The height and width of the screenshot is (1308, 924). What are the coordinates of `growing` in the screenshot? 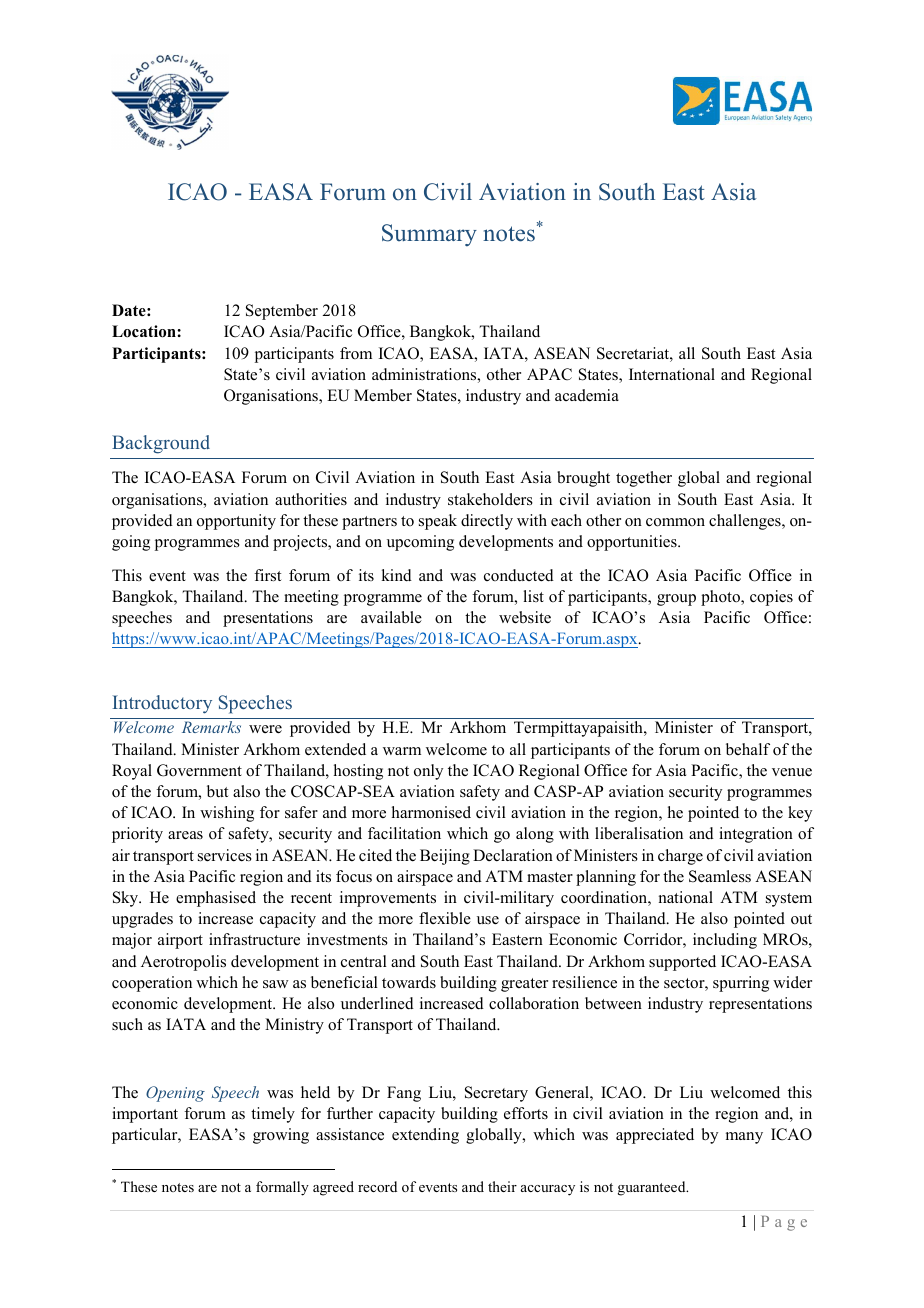 It's located at (281, 1136).
